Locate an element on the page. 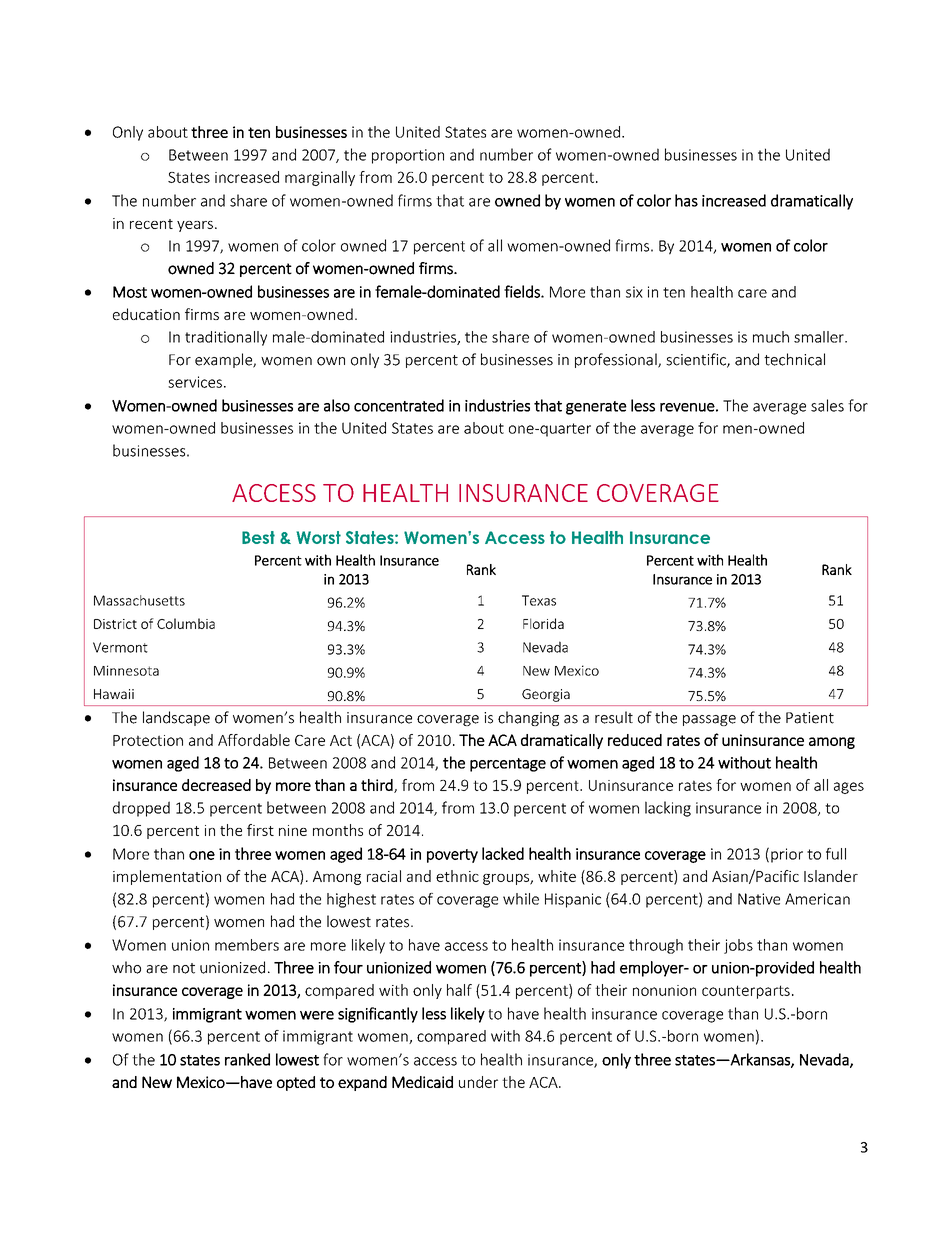 The height and width of the image is (1233, 952). under is located at coordinates (478, 1082).
